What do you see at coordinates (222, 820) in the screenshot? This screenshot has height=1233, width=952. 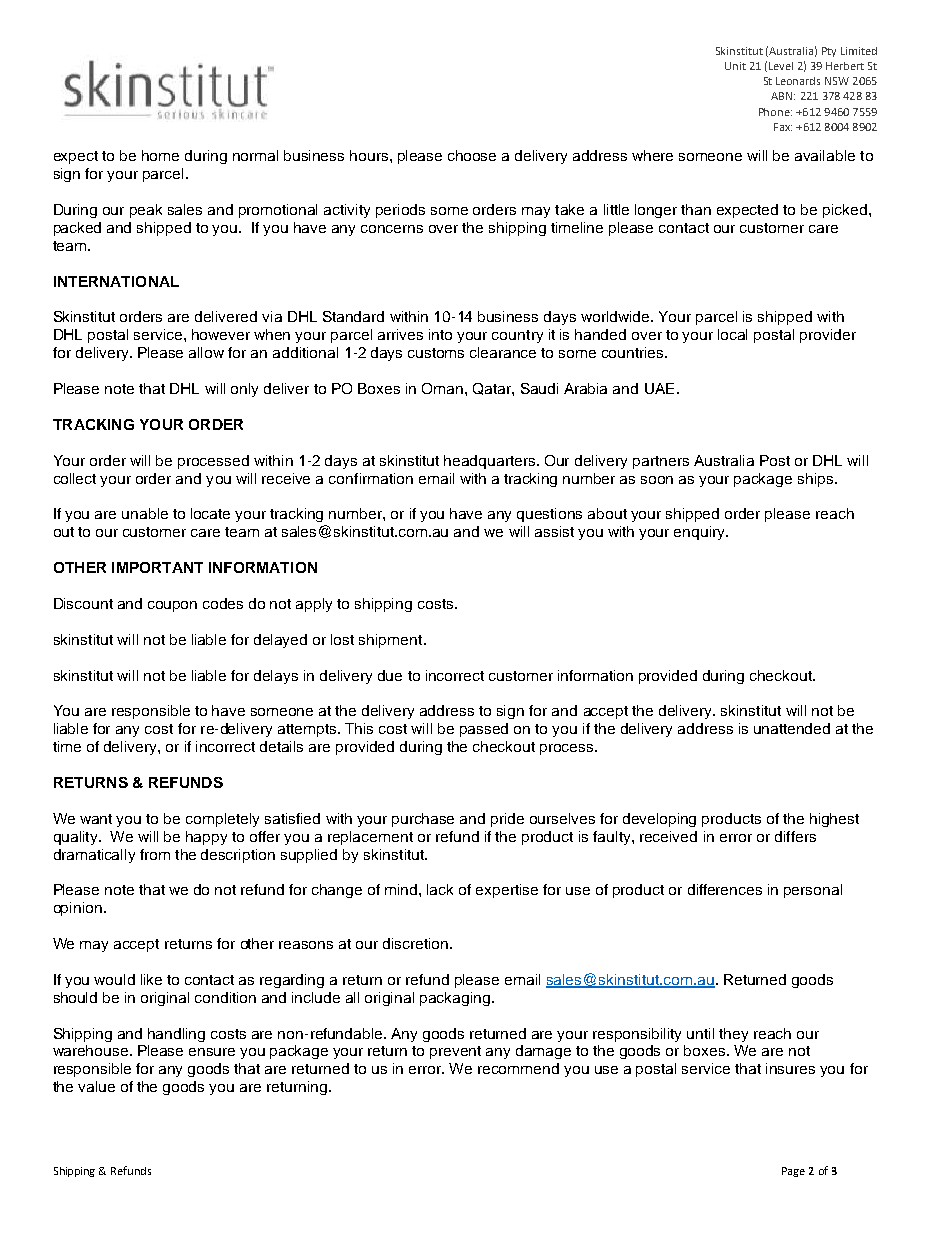 I see `completely` at bounding box center [222, 820].
